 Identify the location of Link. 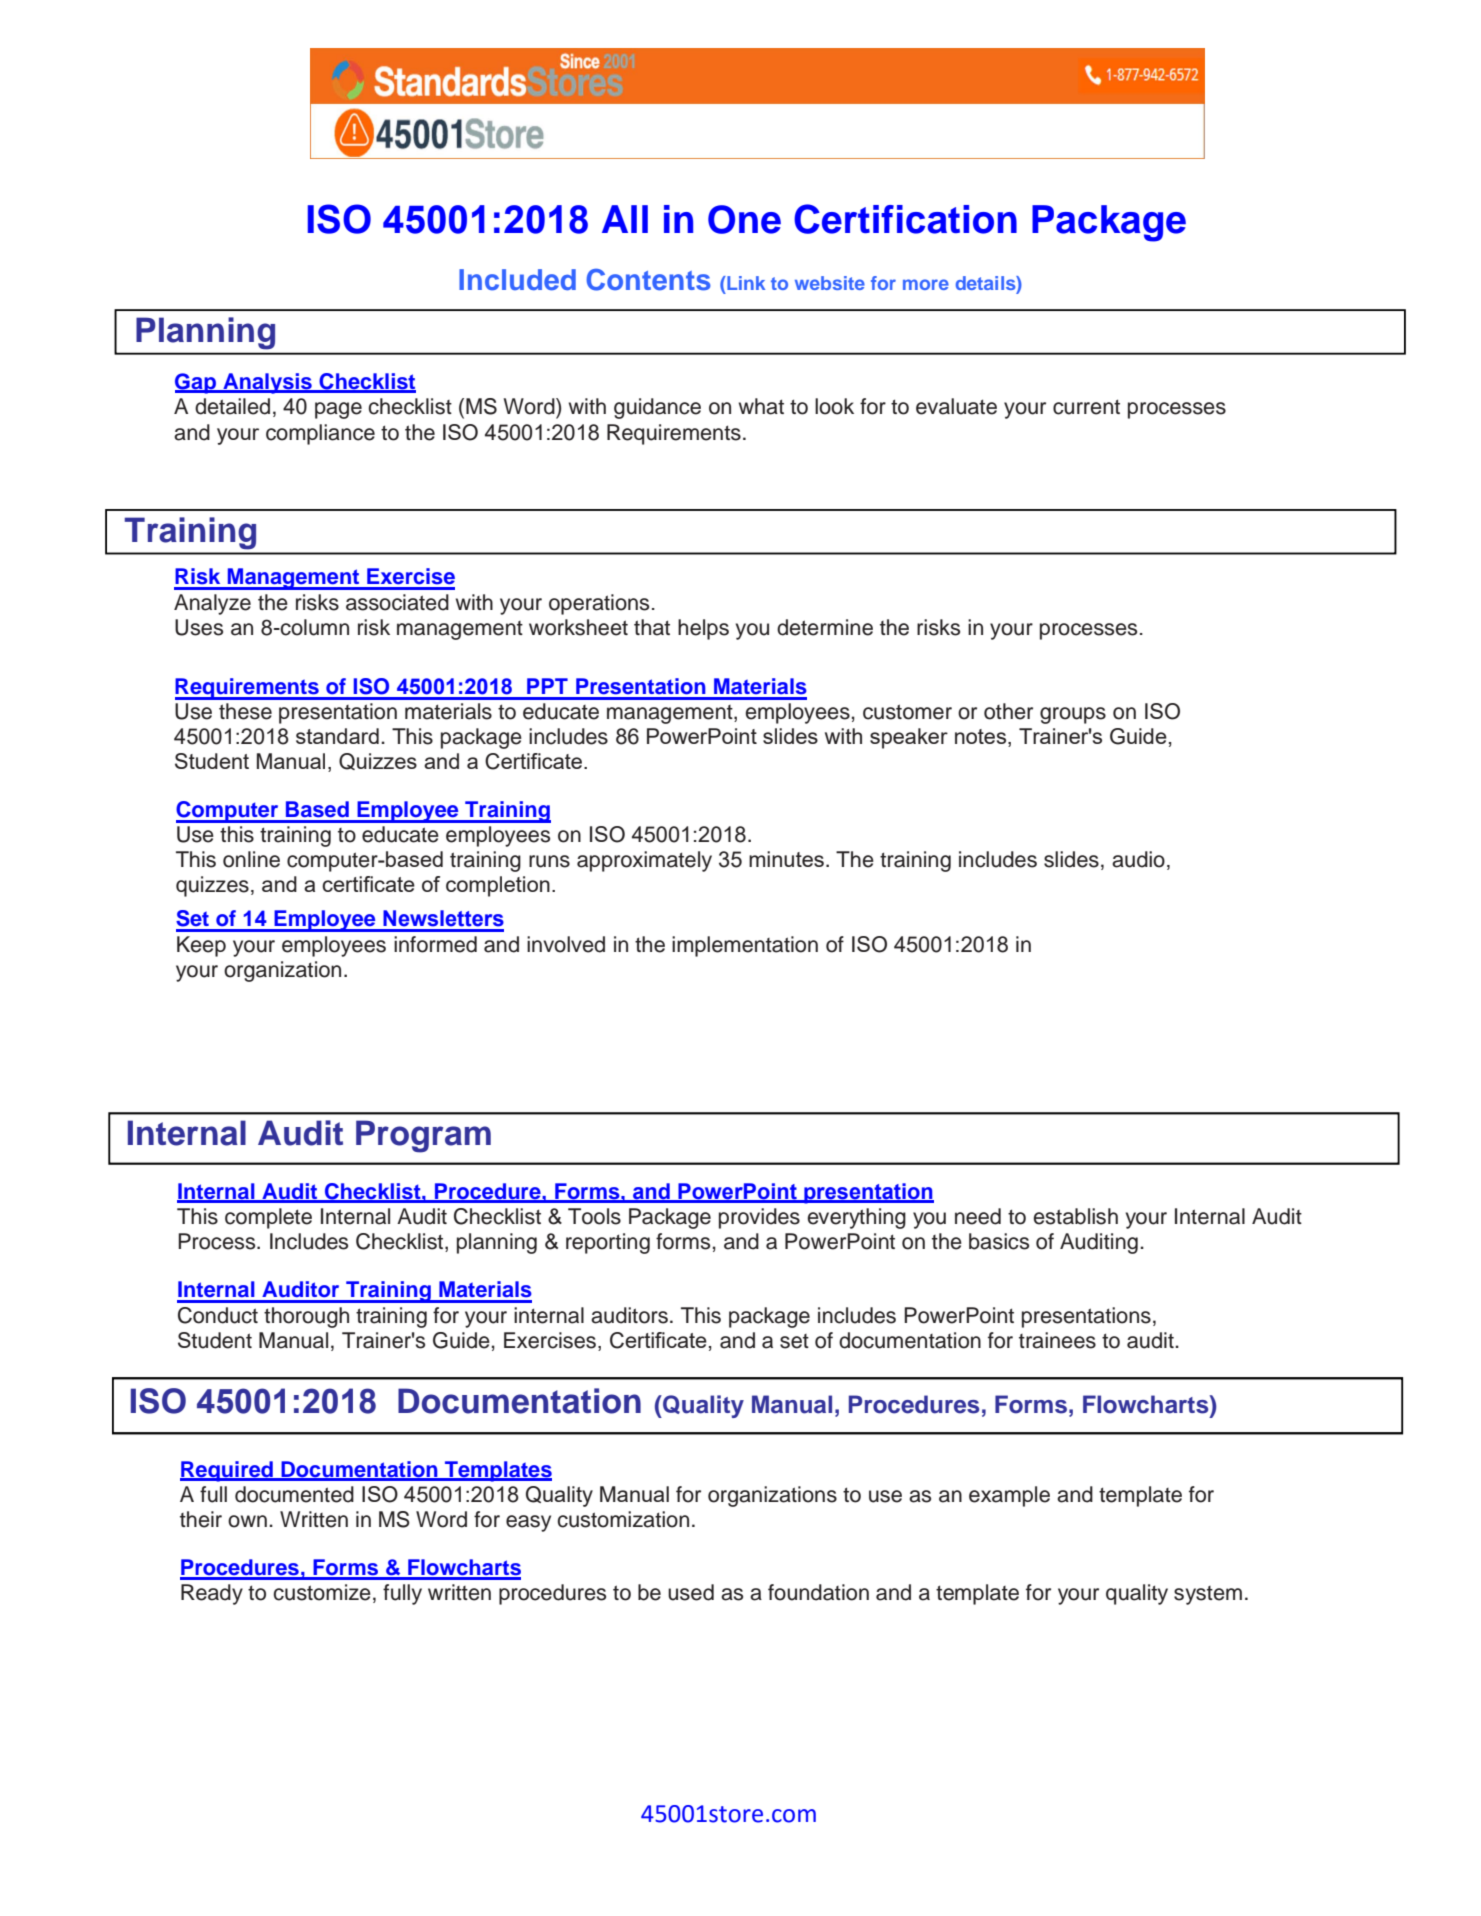
(745, 283).
